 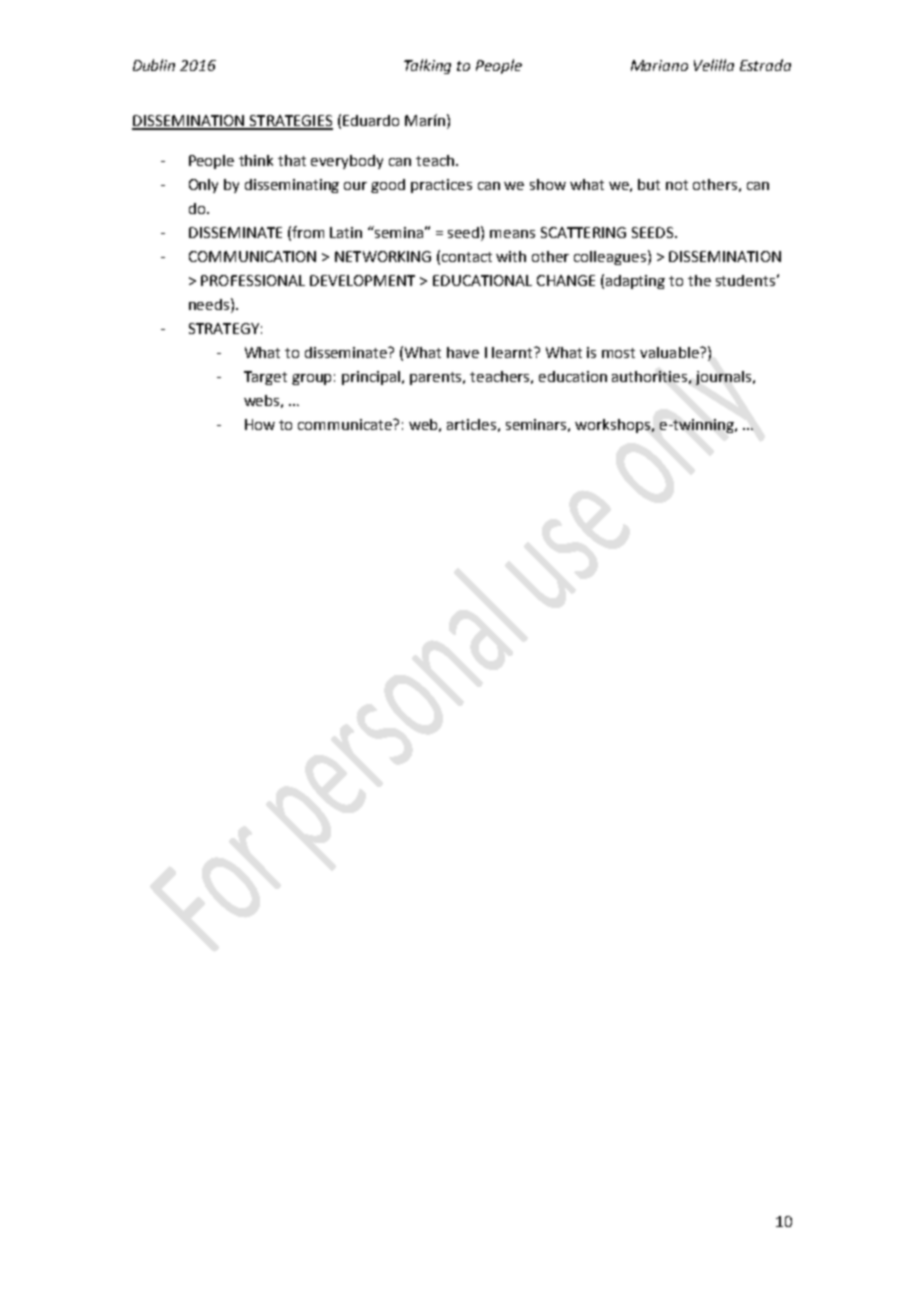 What do you see at coordinates (209, 304) in the screenshot?
I see `needs` at bounding box center [209, 304].
